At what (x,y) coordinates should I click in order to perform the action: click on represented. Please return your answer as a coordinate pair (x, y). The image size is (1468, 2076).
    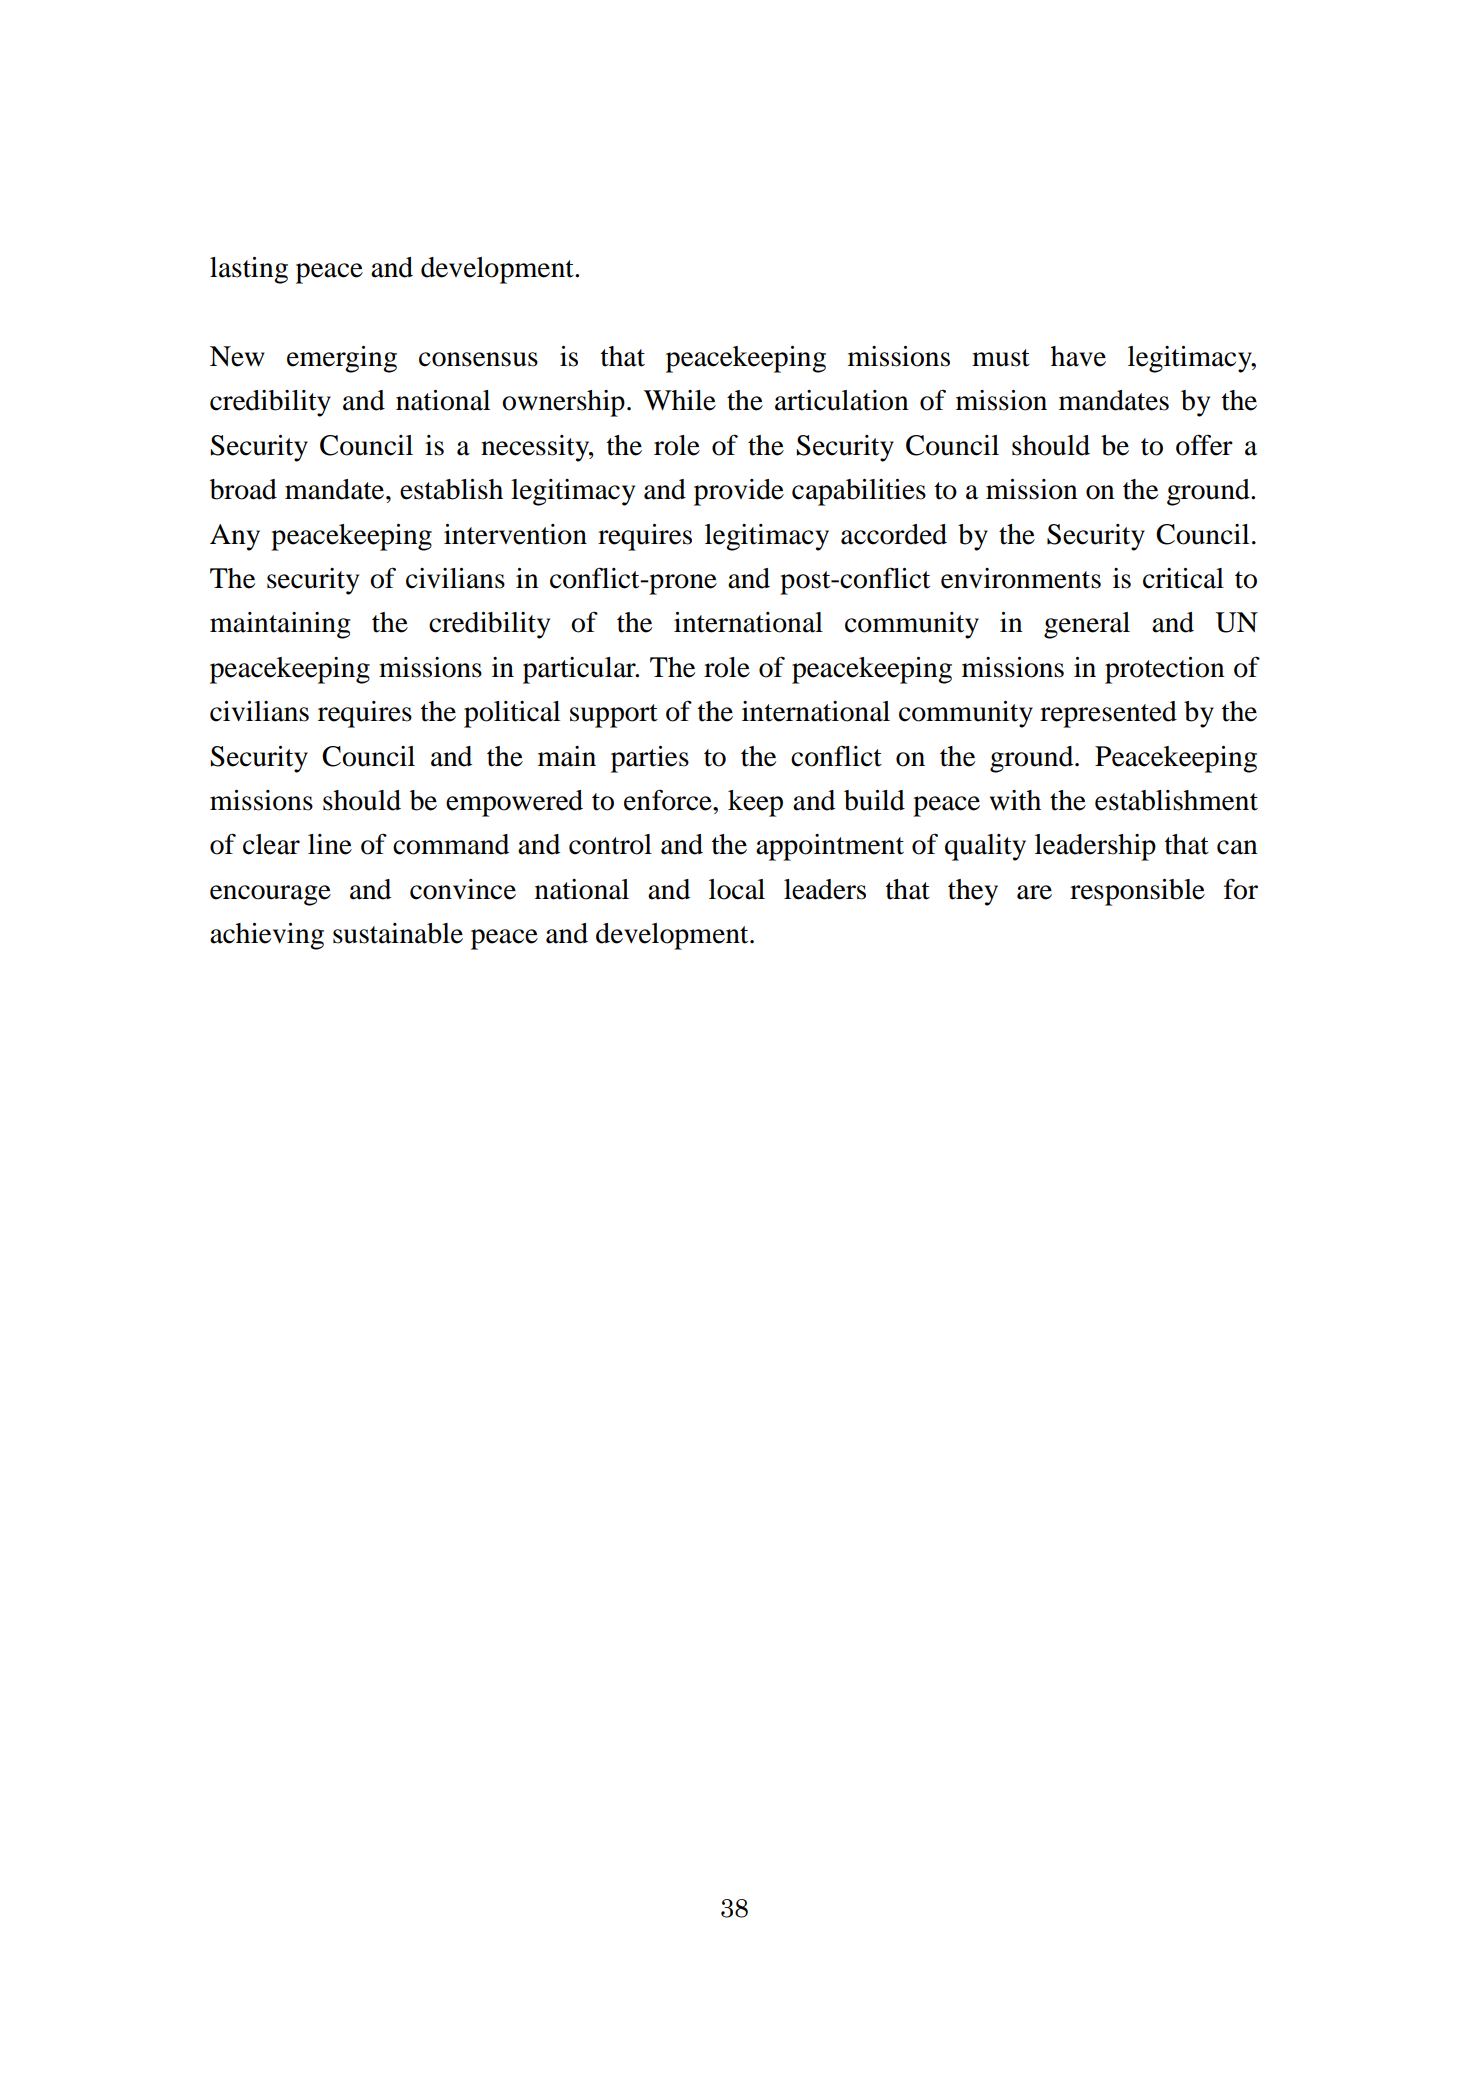
    Looking at the image, I should click on (1108, 714).
